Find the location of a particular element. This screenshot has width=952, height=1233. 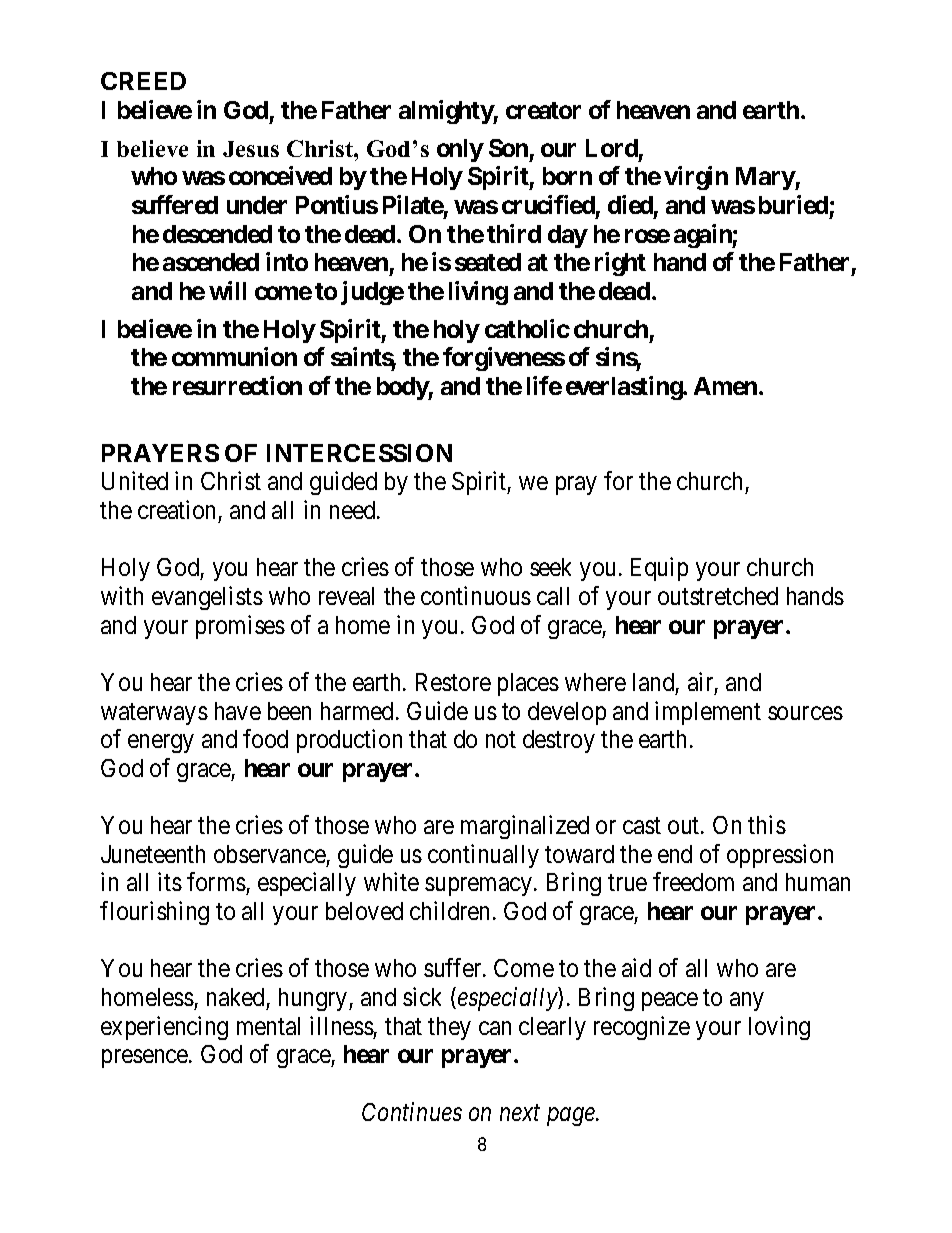

presence is located at coordinates (146, 1059).
